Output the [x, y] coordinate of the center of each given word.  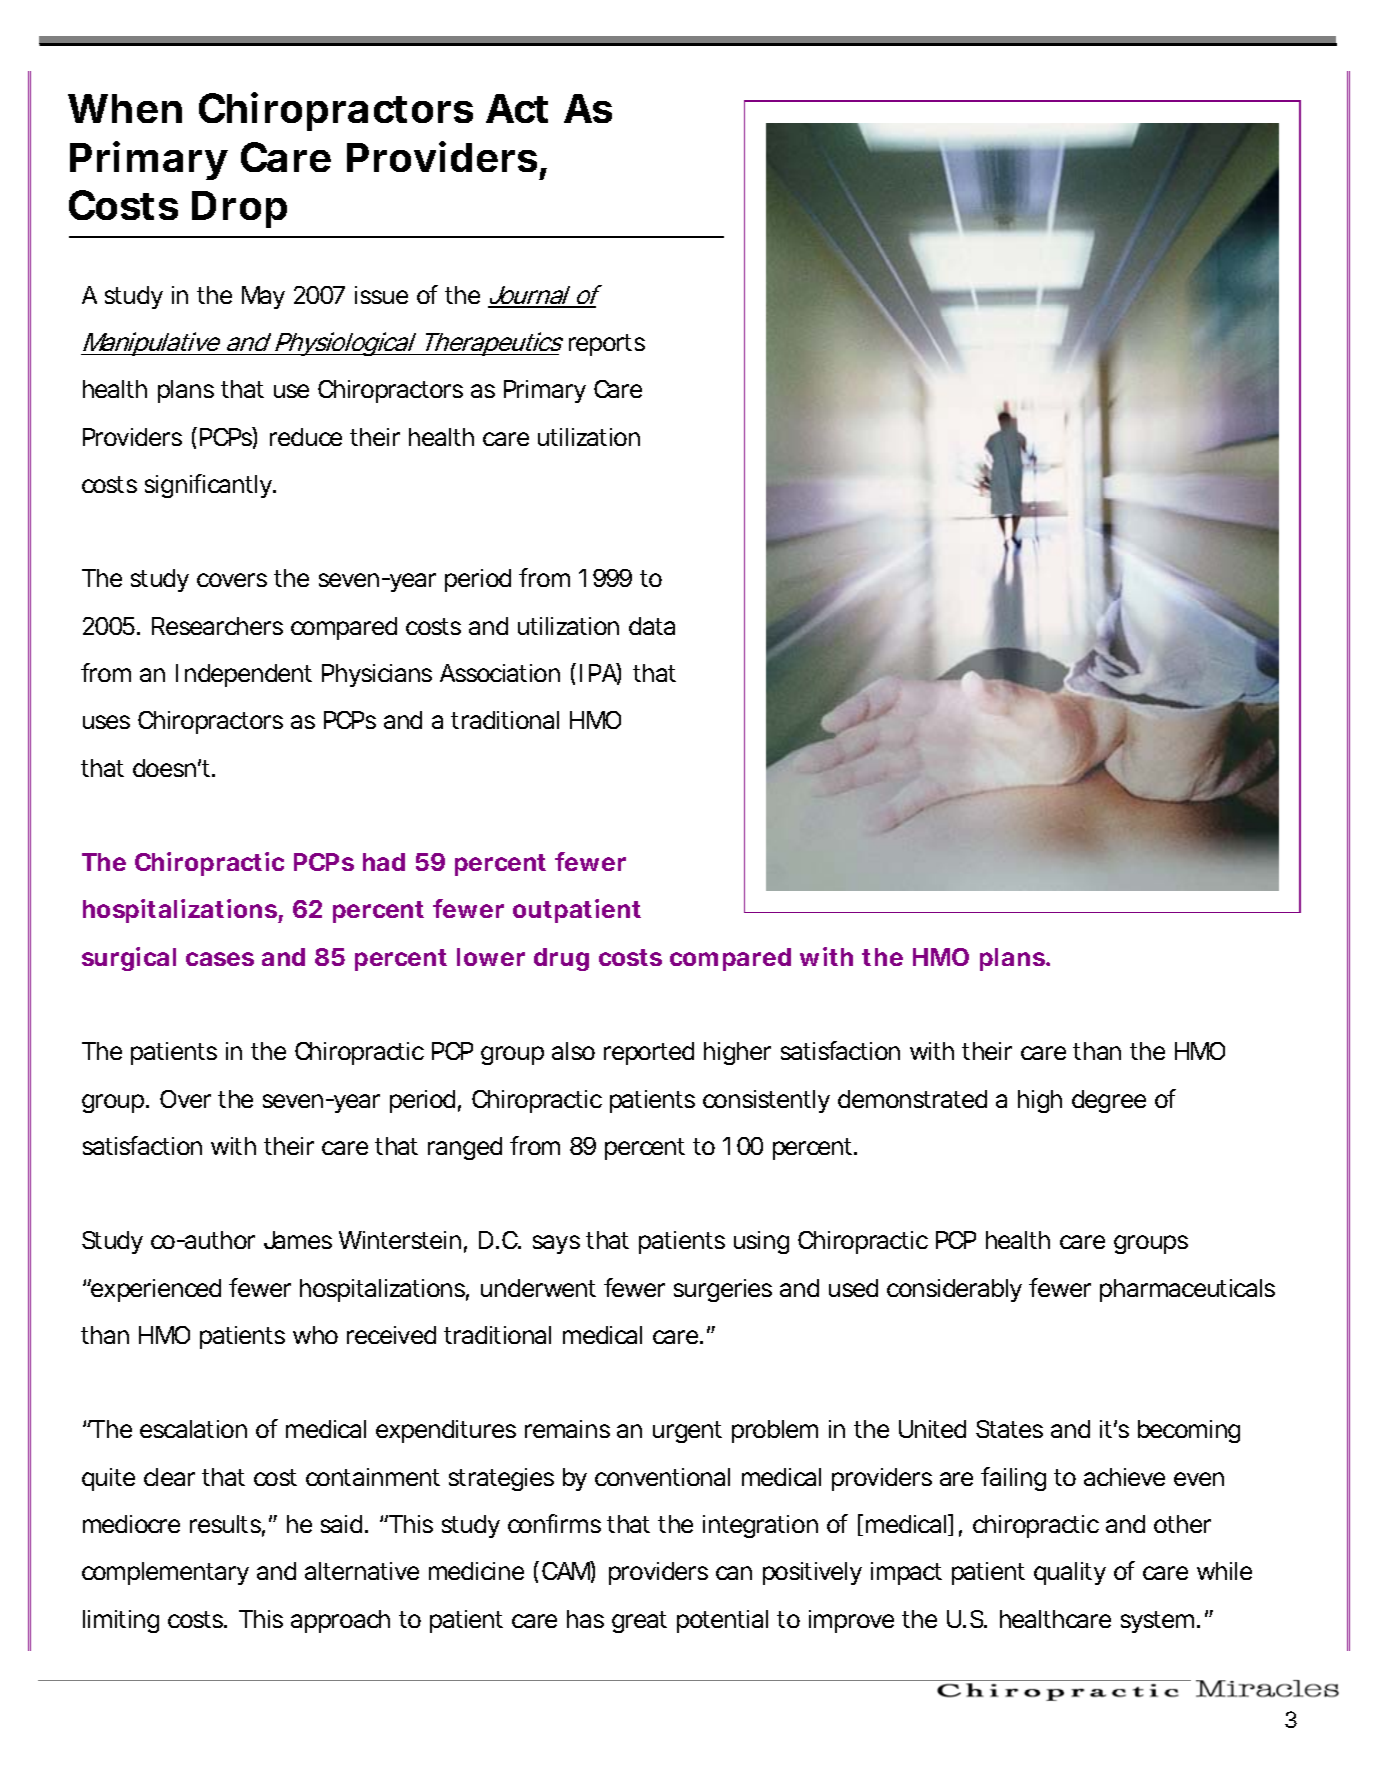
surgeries [723, 1290]
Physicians [377, 675]
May [263, 297]
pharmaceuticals [1187, 1290]
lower [491, 957]
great [639, 1622]
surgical [129, 959]
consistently [766, 1101]
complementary [165, 1573]
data [652, 626]
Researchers [217, 626]
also [573, 1051]
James [298, 1240]
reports [607, 345]
